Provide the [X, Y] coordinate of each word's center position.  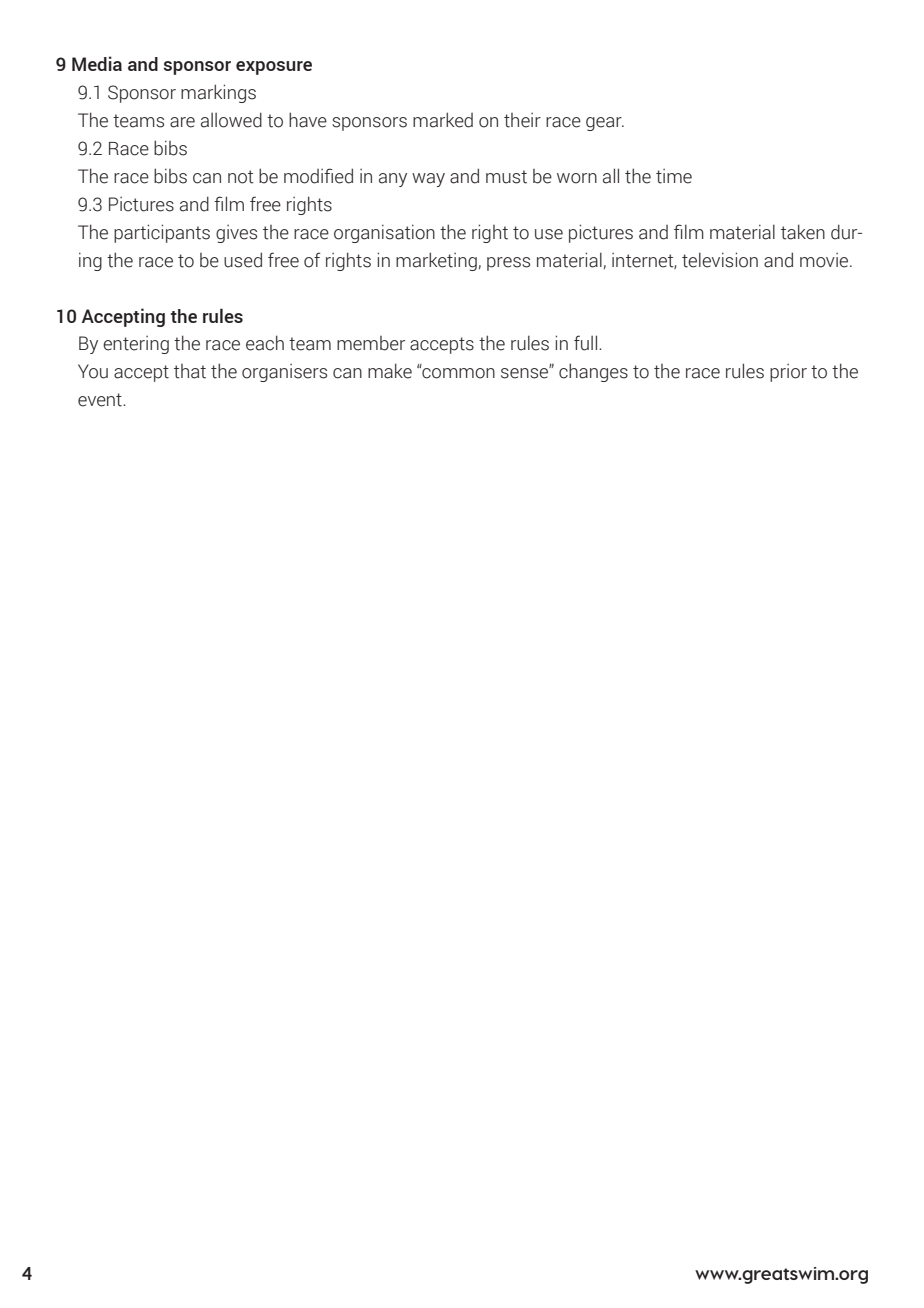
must [506, 177]
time [674, 176]
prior [788, 373]
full [587, 343]
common [457, 372]
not [241, 177]
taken [803, 232]
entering [136, 345]
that [190, 371]
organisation [384, 233]
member [371, 343]
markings [218, 93]
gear [605, 124]
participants [162, 233]
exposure [274, 68]
